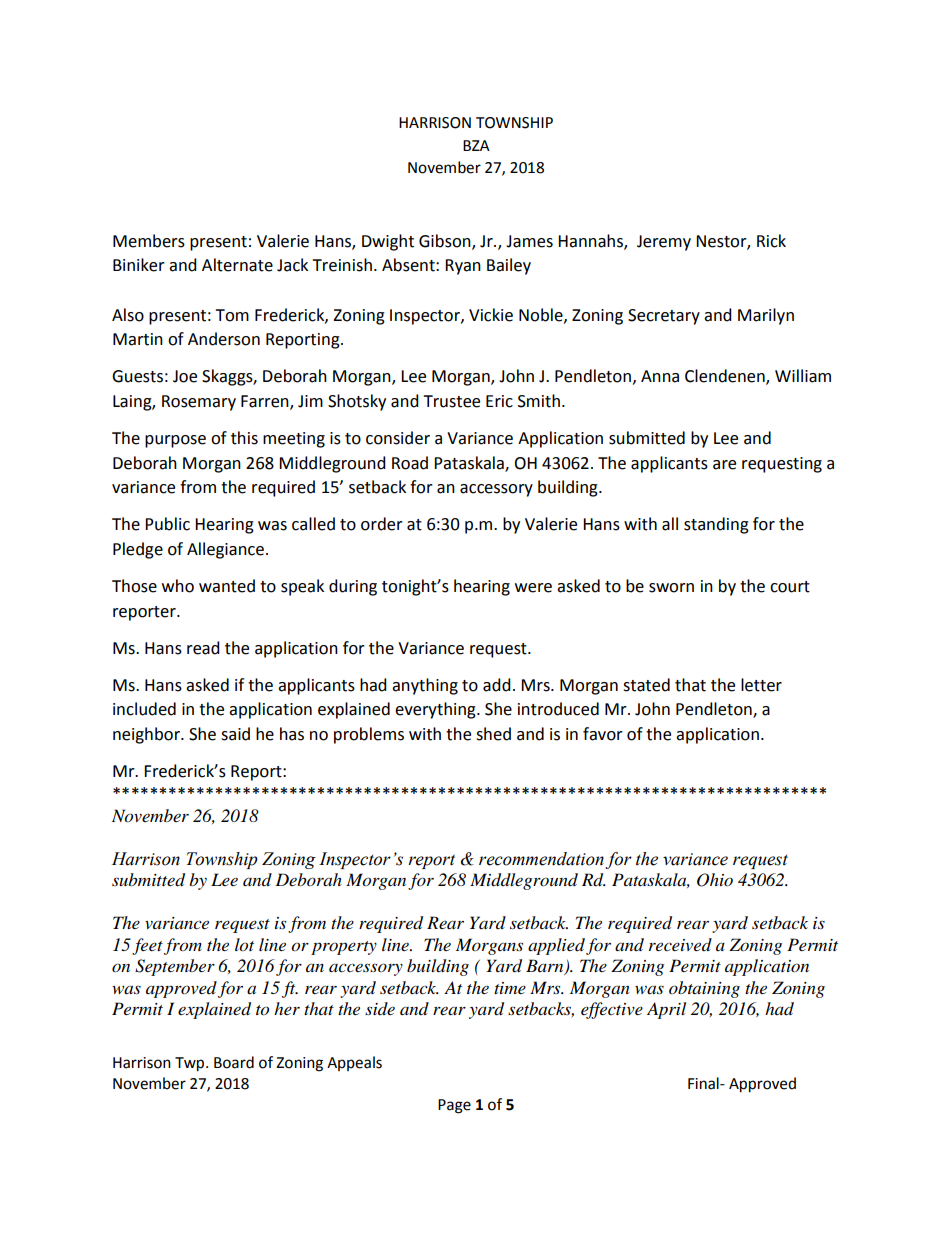 The image size is (952, 1233). Describe the element at coordinates (203, 648) in the screenshot. I see `read` at that location.
